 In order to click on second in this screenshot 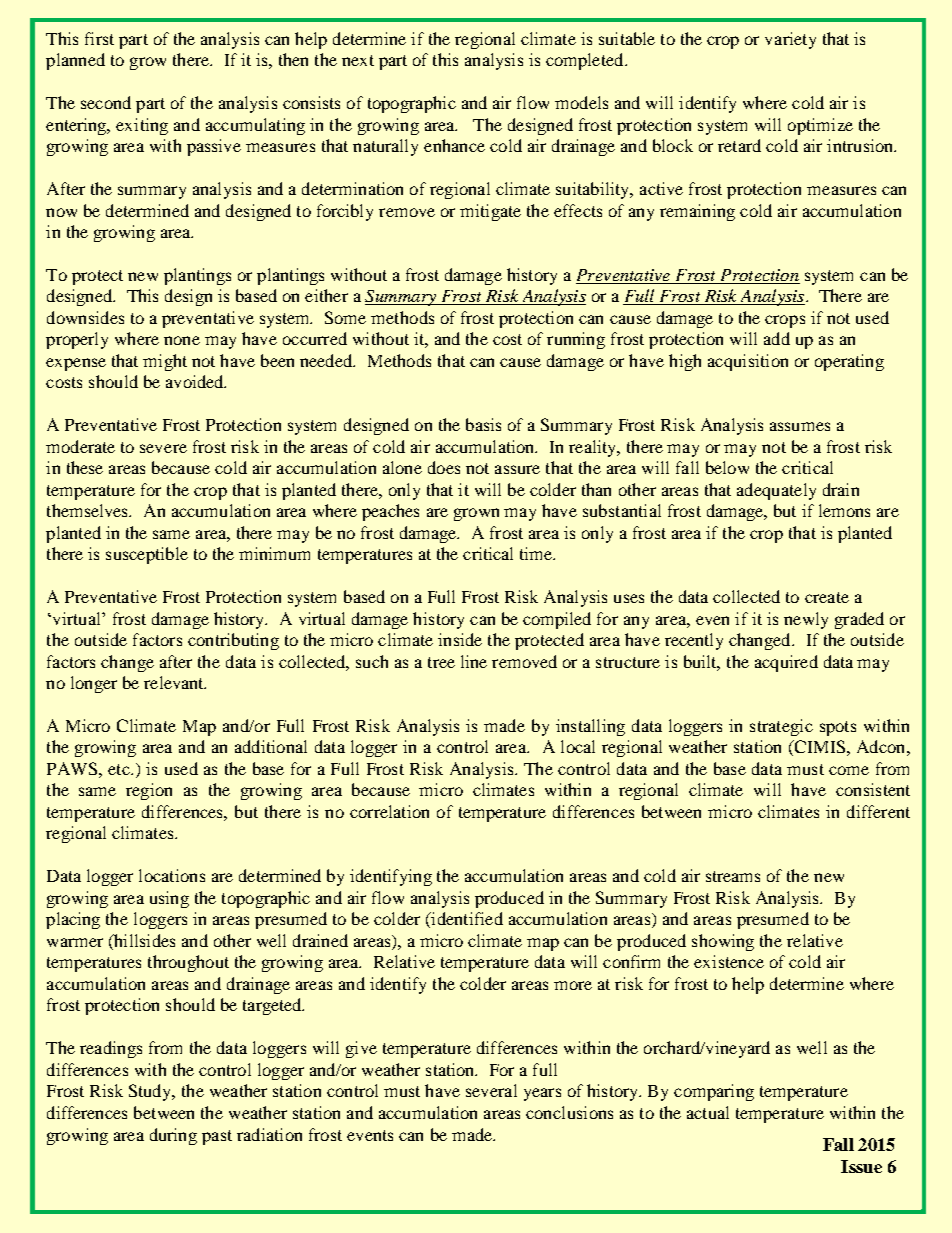, I will do `click(106, 102)`.
